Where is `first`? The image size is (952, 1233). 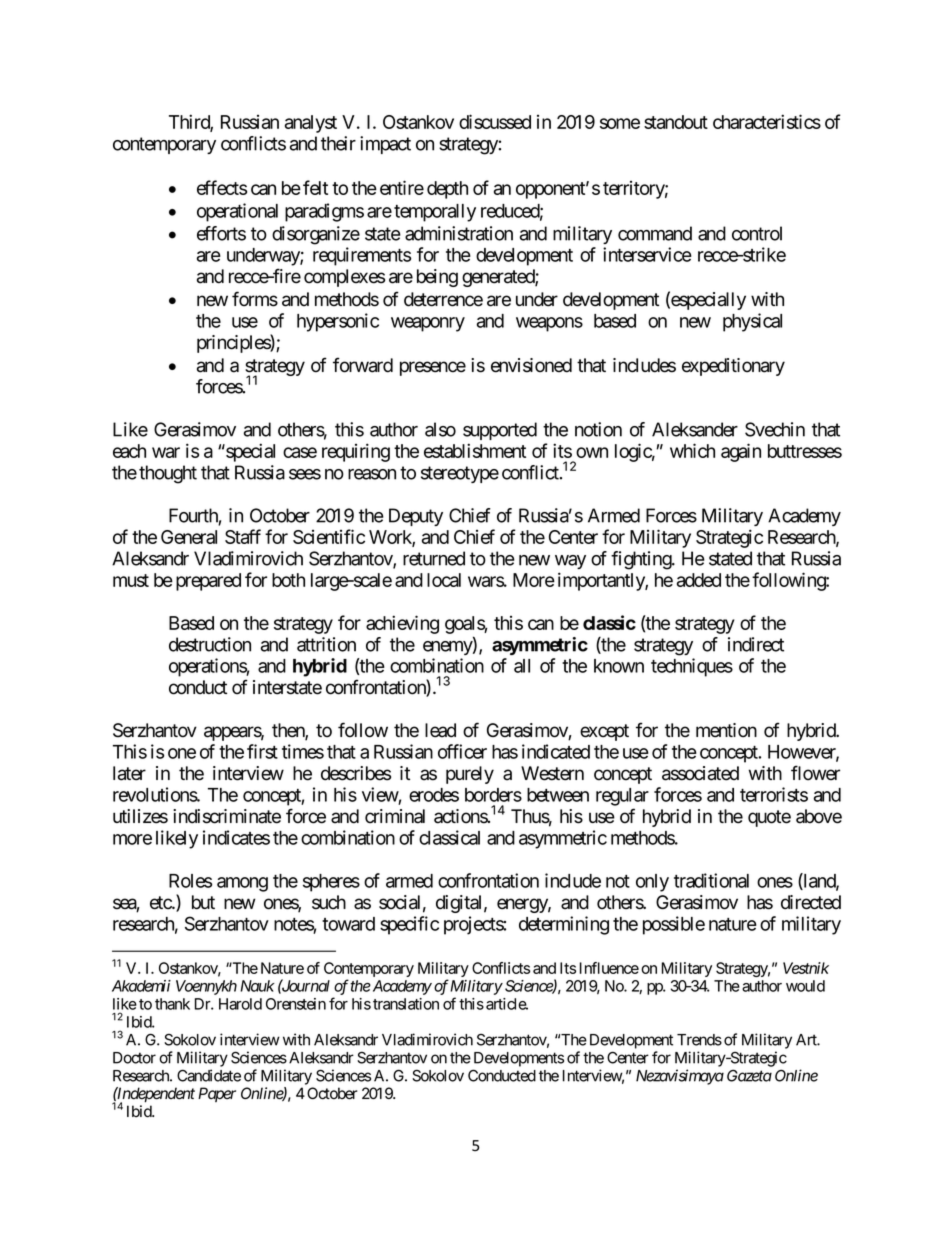
first is located at coordinates (262, 751).
